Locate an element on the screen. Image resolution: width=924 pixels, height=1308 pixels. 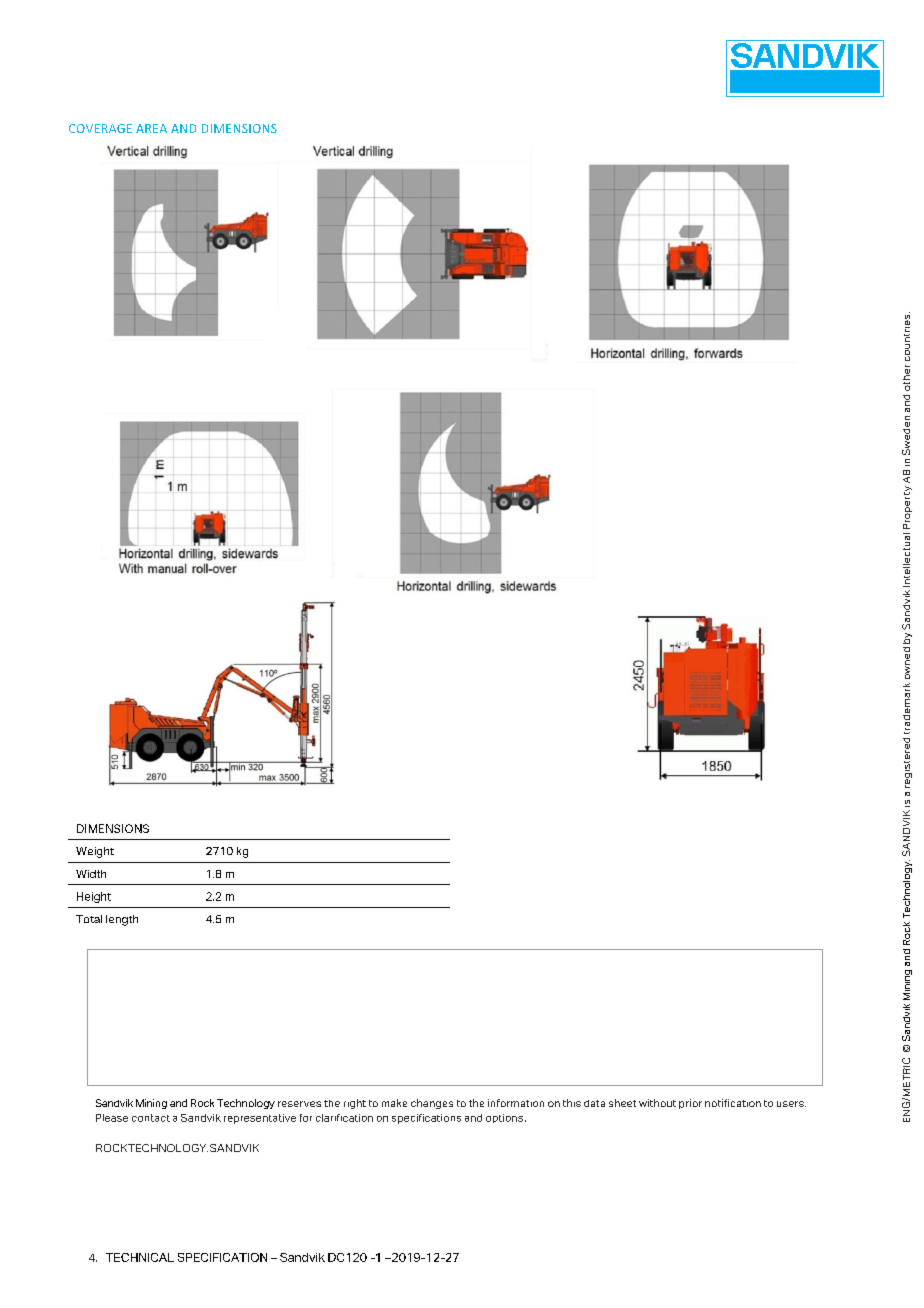
AREA is located at coordinates (151, 128).
